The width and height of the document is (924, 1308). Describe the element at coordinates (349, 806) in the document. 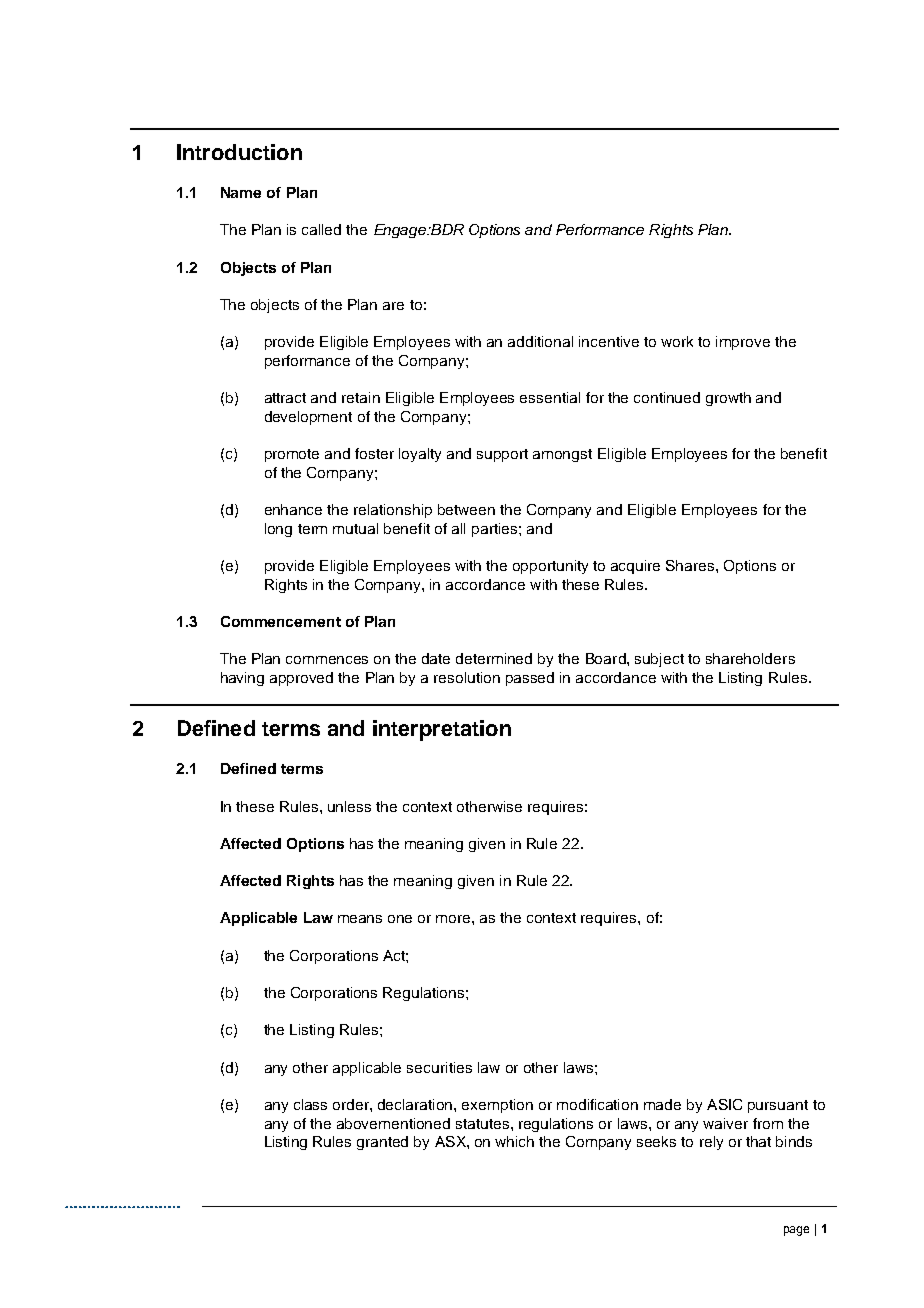

I see `unless` at that location.
